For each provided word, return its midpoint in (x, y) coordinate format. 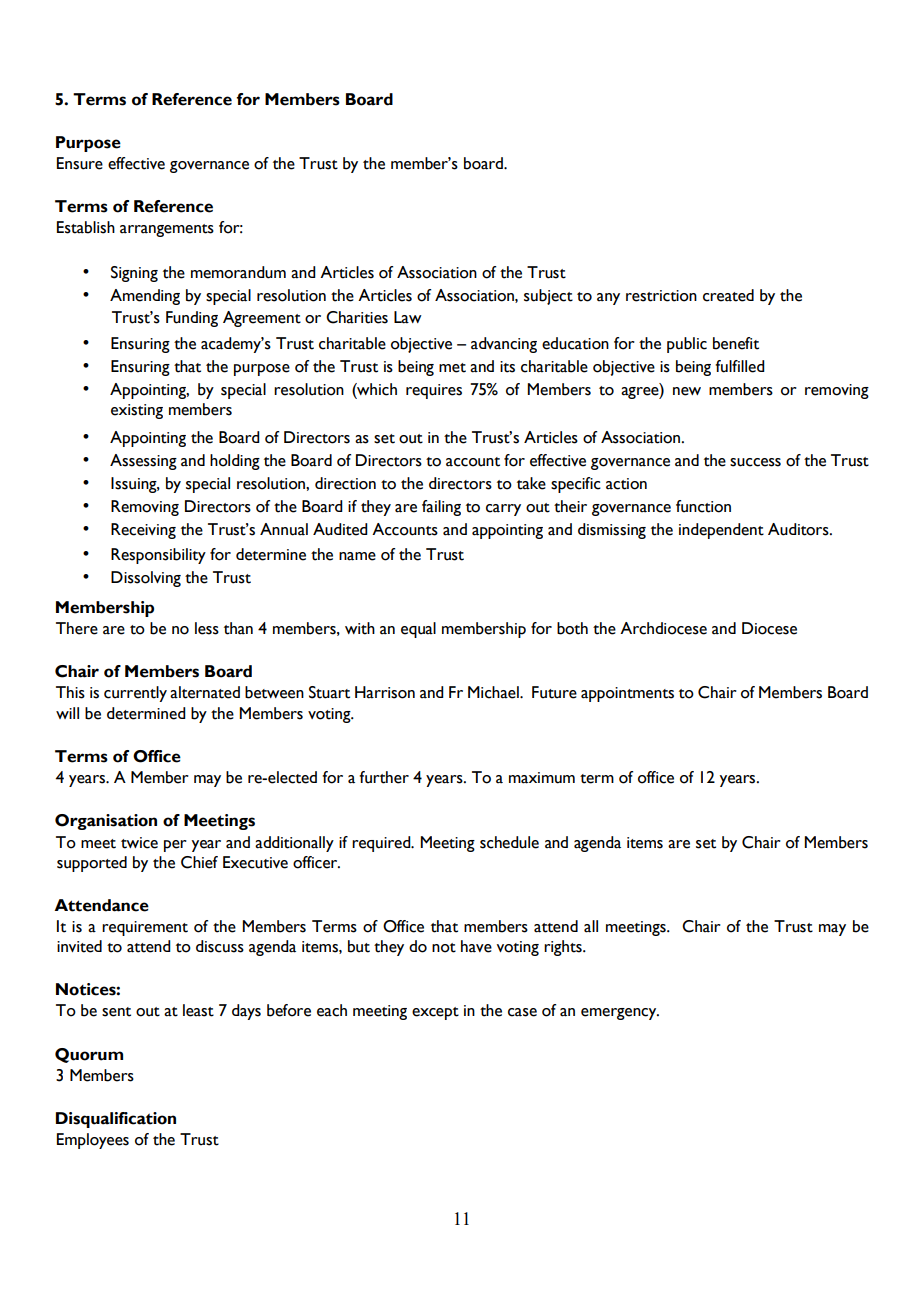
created (728, 295)
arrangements (167, 230)
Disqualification (116, 1120)
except (435, 1013)
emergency (620, 1014)
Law (408, 317)
